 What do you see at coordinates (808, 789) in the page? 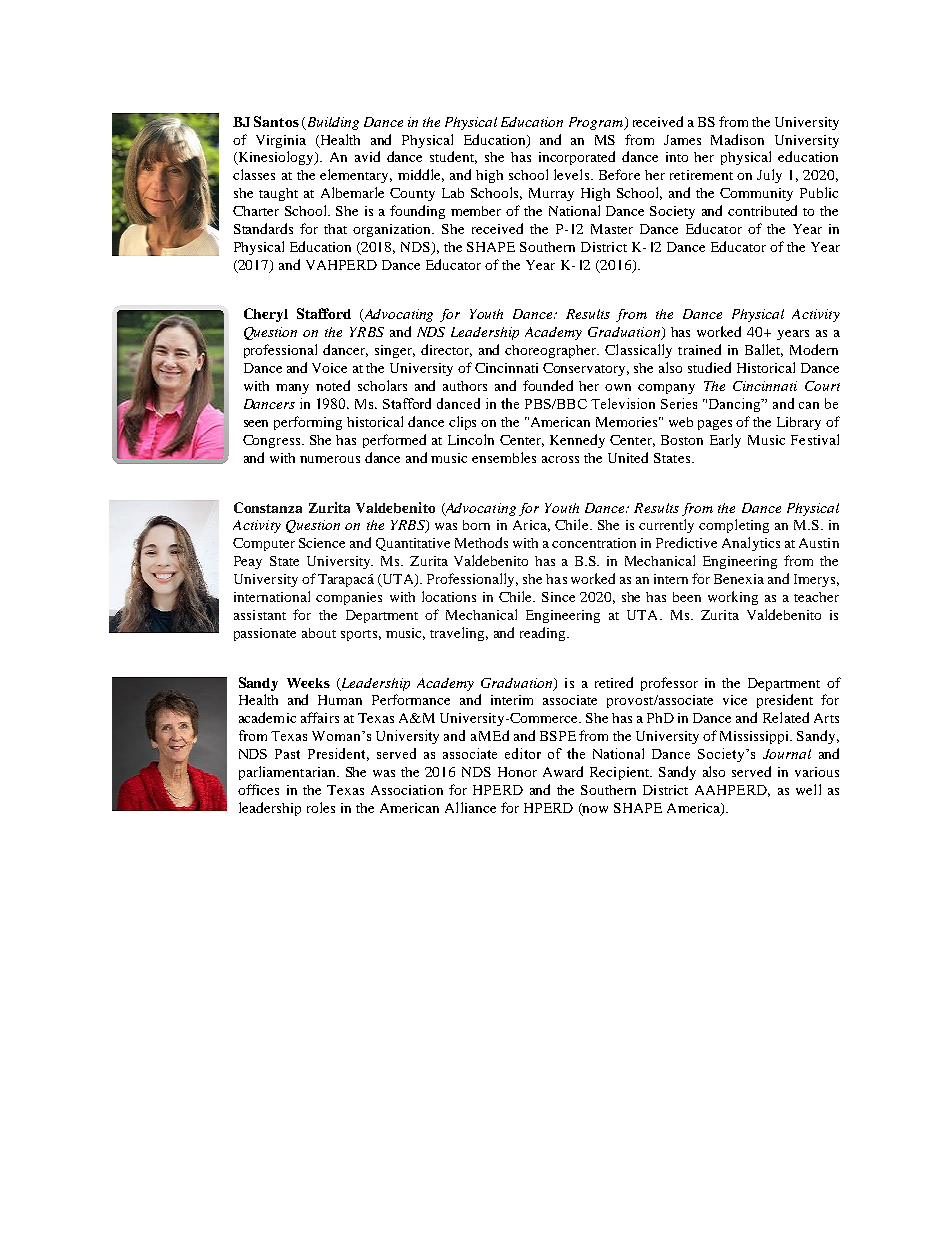
I see `well` at bounding box center [808, 789].
